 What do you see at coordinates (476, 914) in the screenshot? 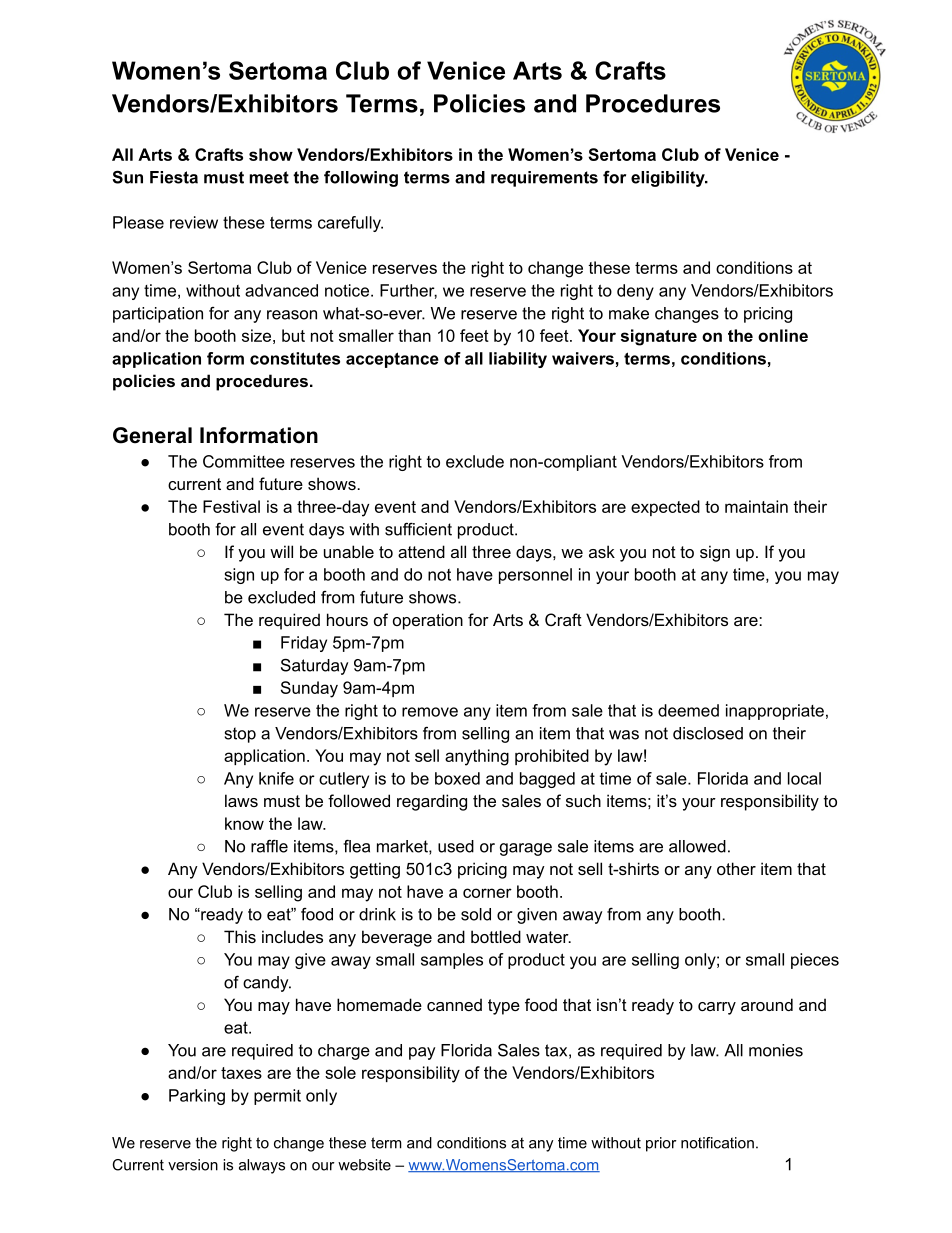
I see `sold` at bounding box center [476, 914].
